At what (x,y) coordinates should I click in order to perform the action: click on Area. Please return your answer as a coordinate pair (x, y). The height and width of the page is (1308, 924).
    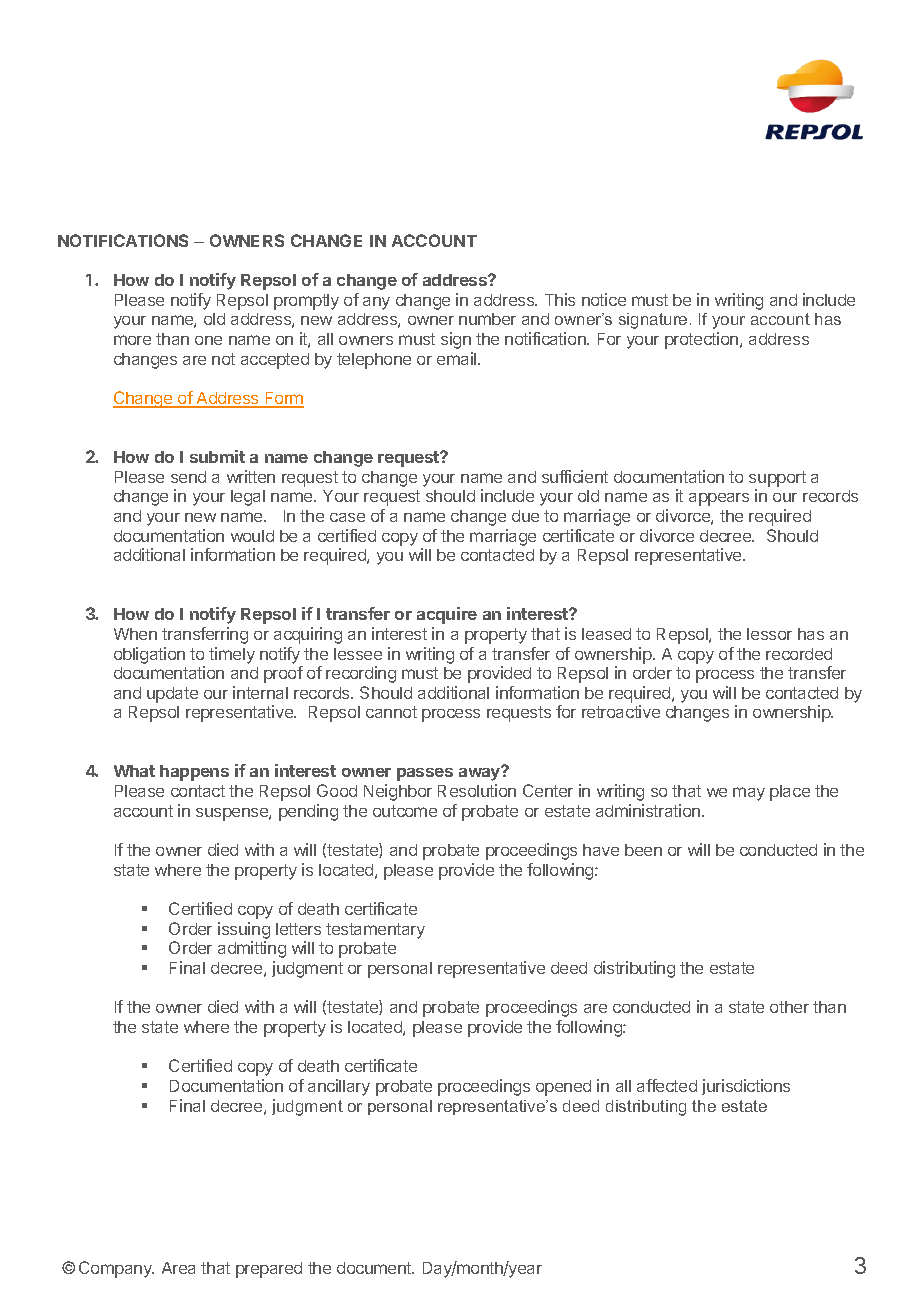
    Looking at the image, I should click on (178, 1268).
